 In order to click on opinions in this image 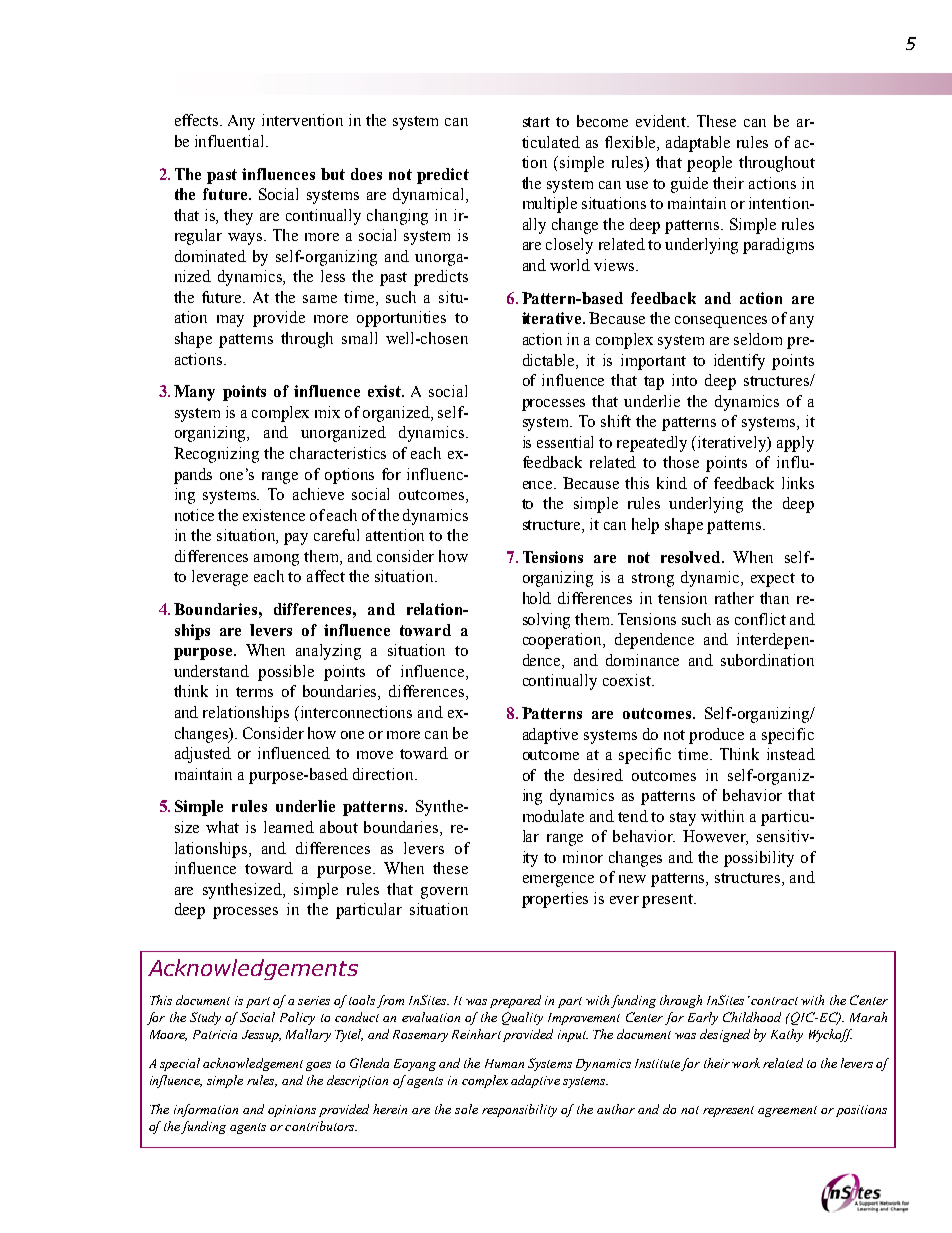, I will do `click(292, 1111)`.
